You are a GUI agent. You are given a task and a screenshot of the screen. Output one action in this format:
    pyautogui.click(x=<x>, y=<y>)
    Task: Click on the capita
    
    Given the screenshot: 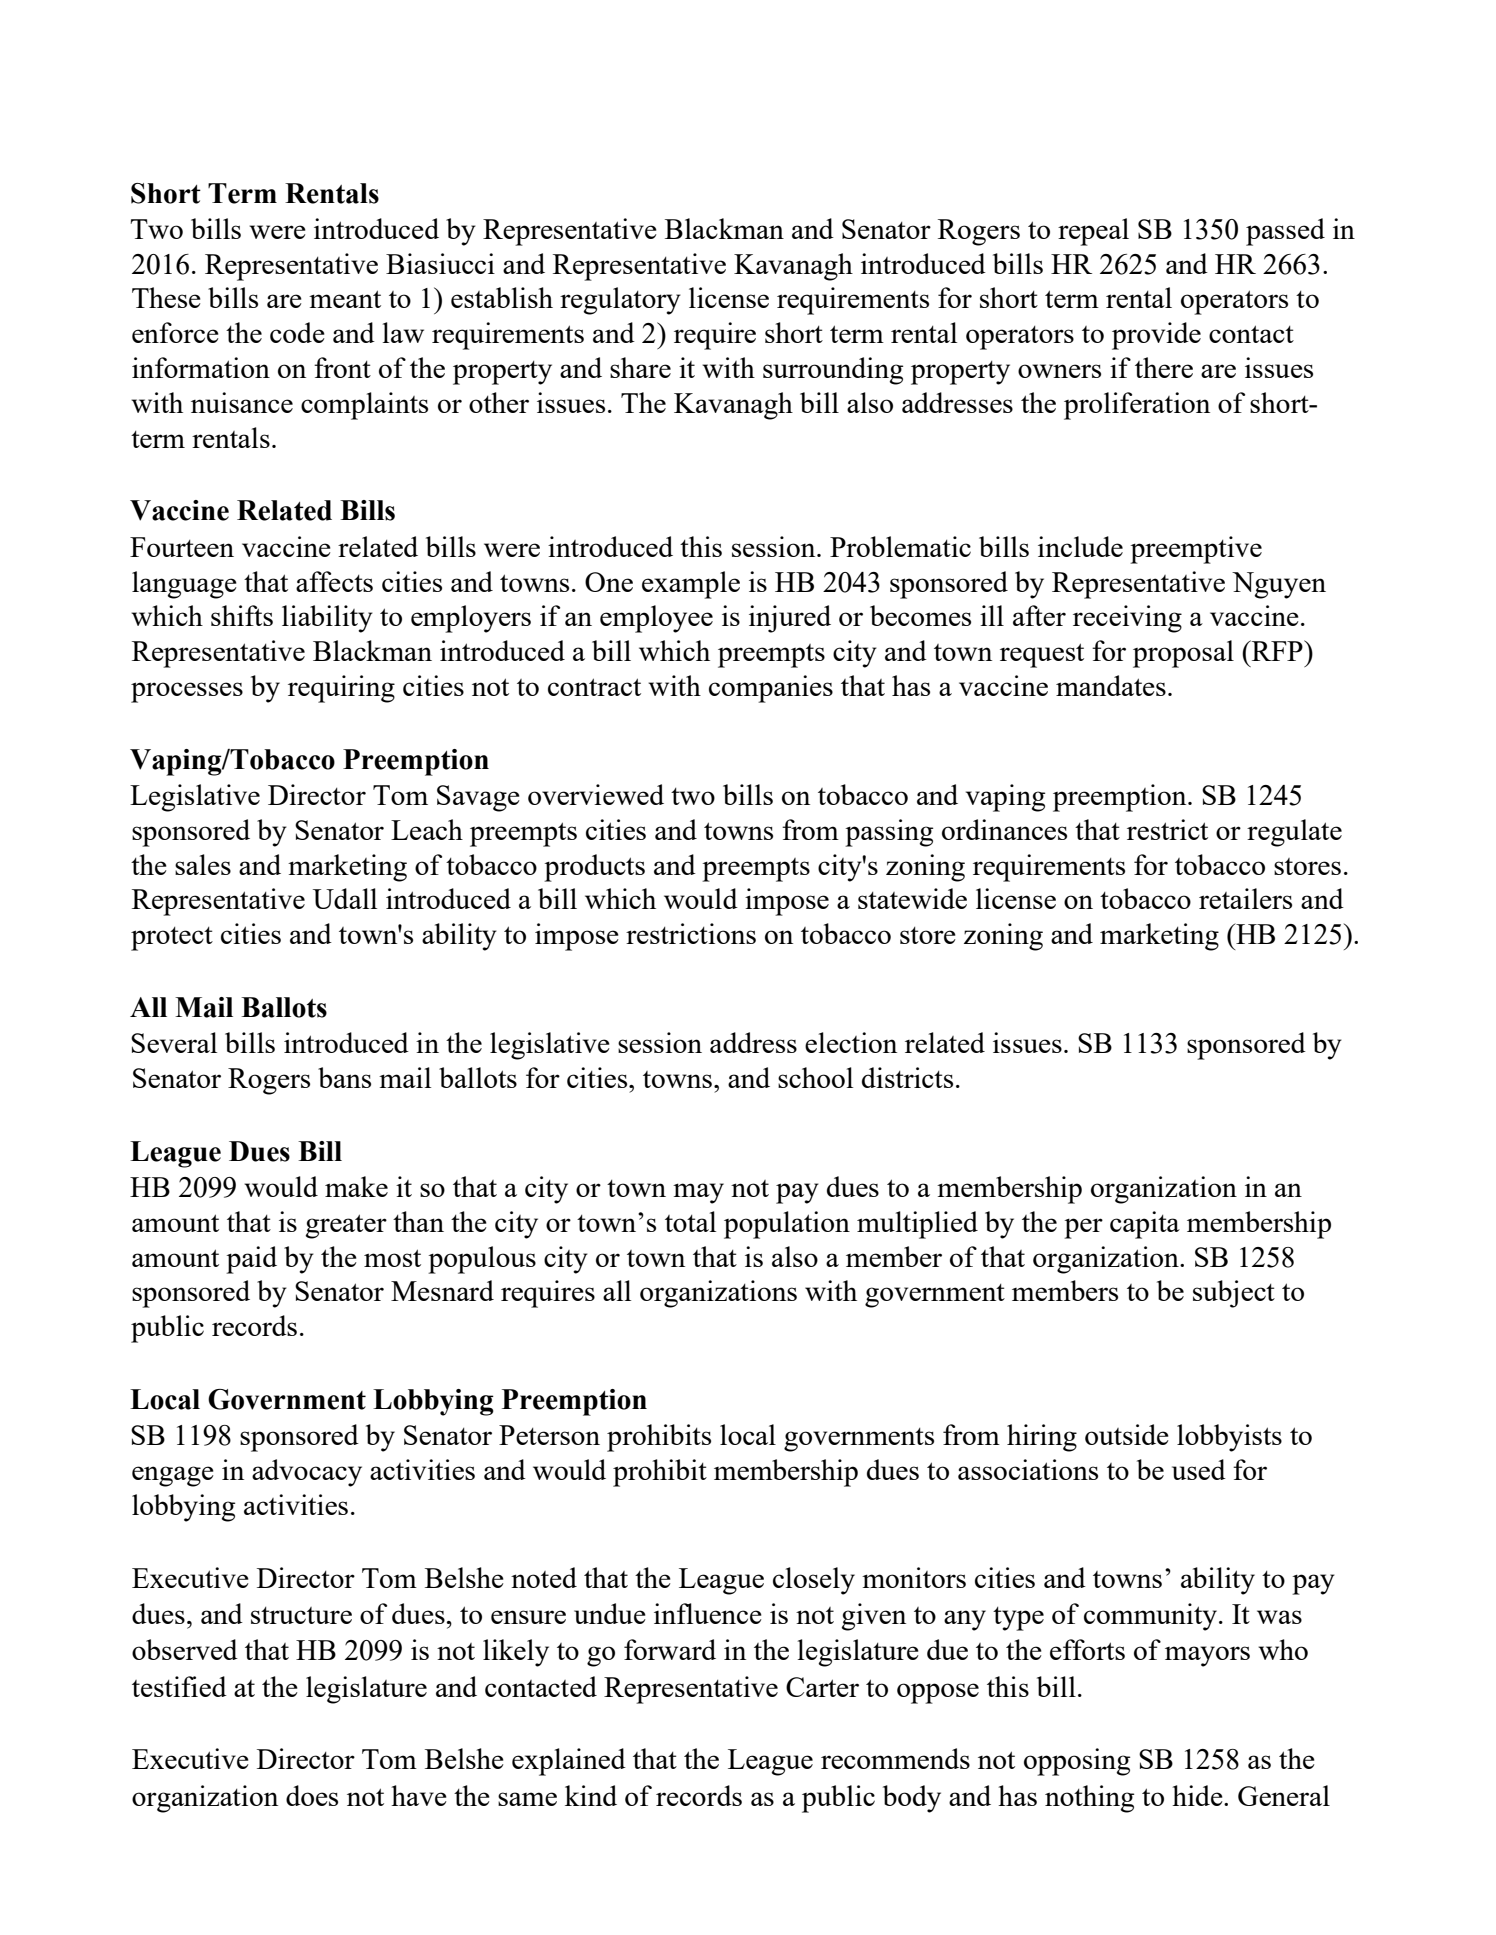 What is the action you would take?
    pyautogui.click(x=1145, y=1225)
